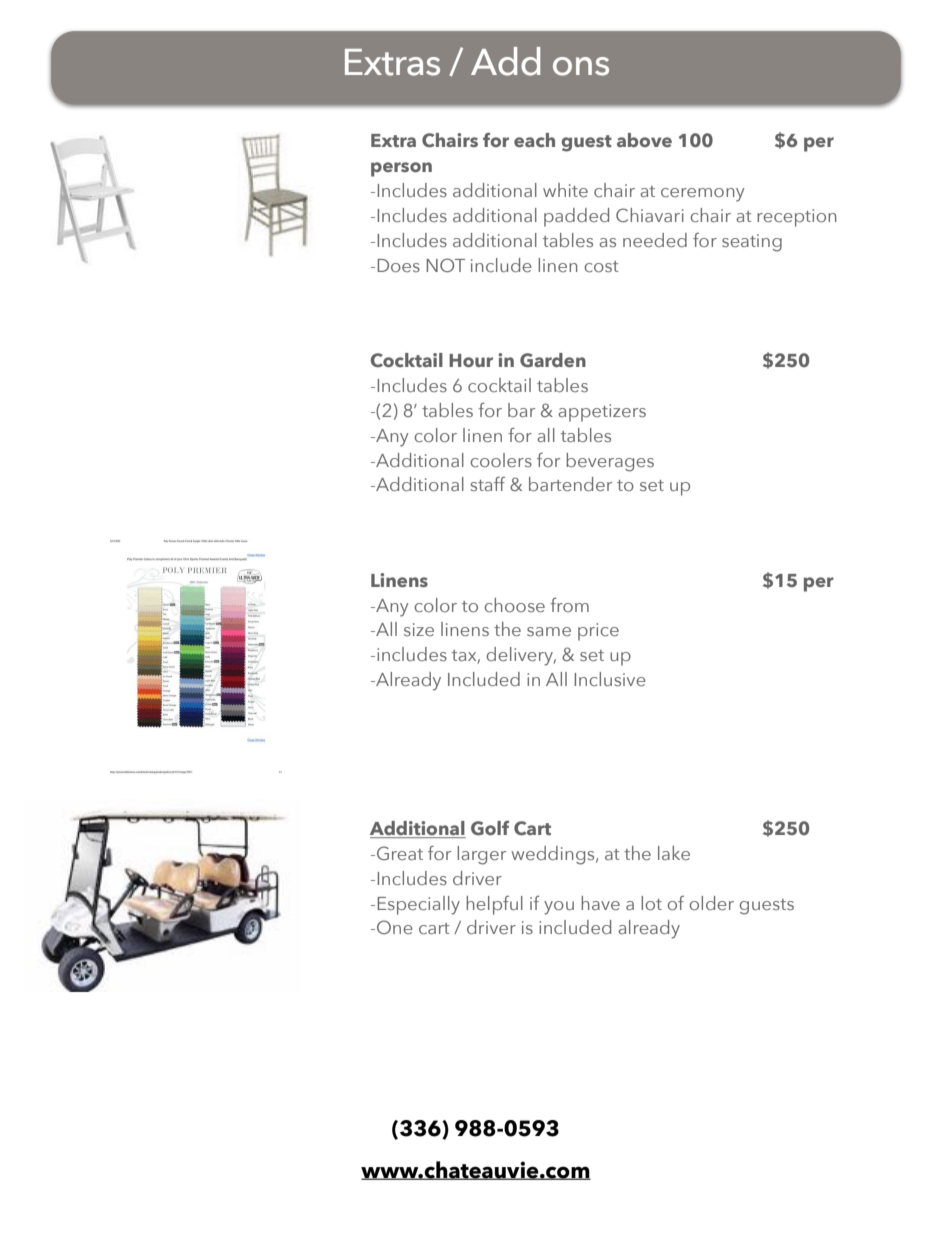 Image resolution: width=952 pixels, height=1233 pixels. I want to click on beverages, so click(610, 462).
